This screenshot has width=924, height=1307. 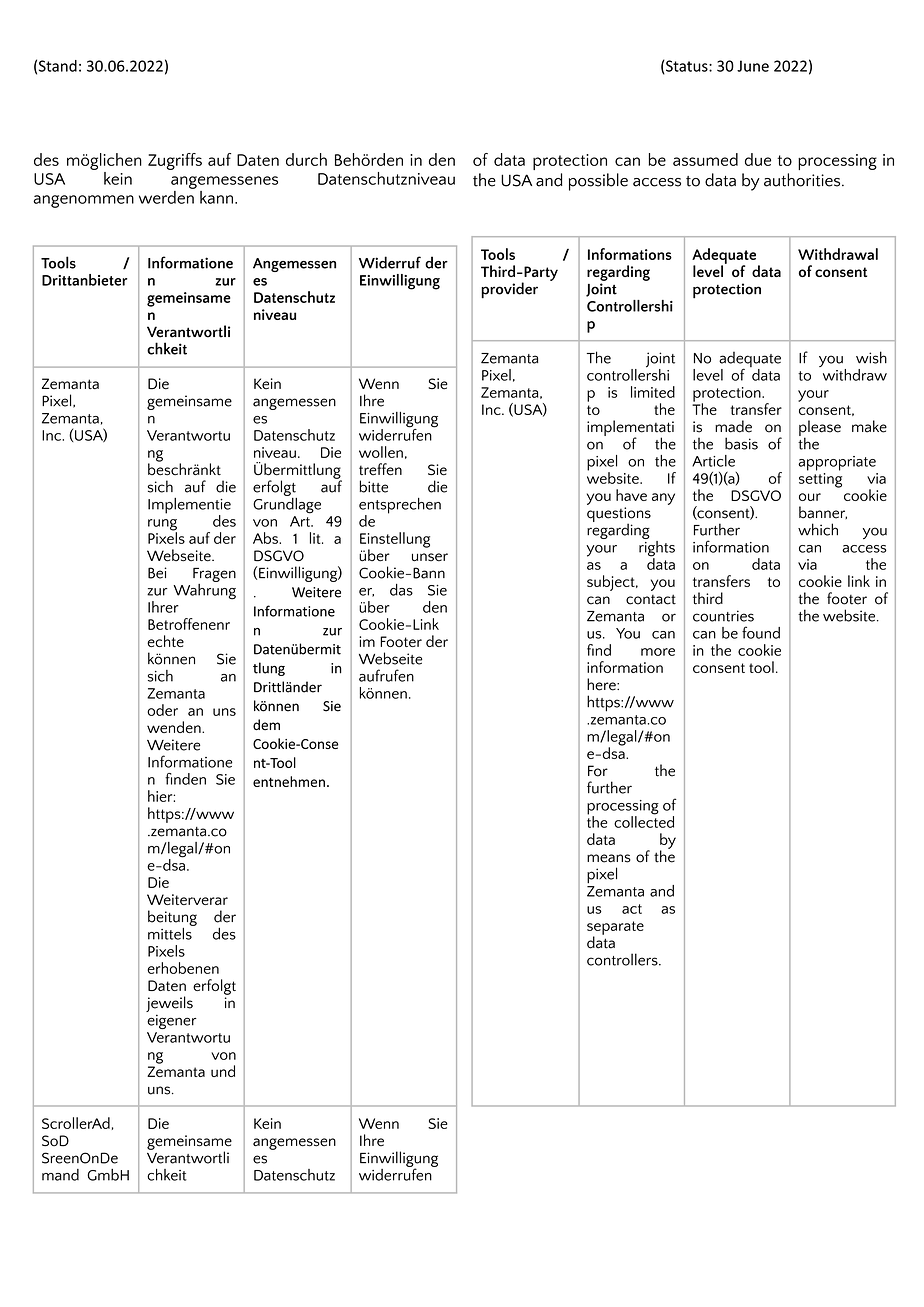 I want to click on found, so click(x=761, y=632).
